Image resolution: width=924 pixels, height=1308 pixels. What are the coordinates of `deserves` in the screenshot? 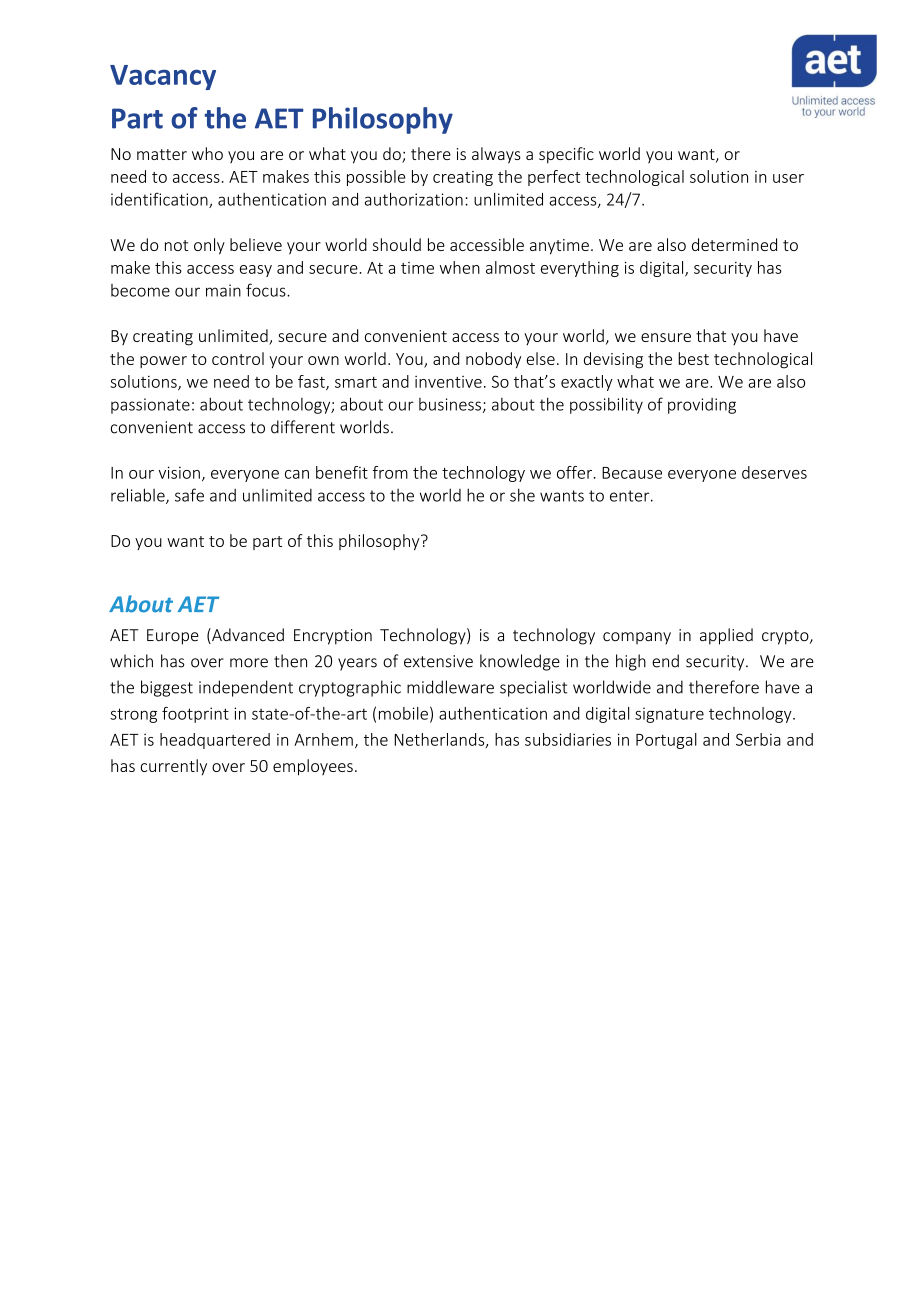 It's located at (774, 472).
